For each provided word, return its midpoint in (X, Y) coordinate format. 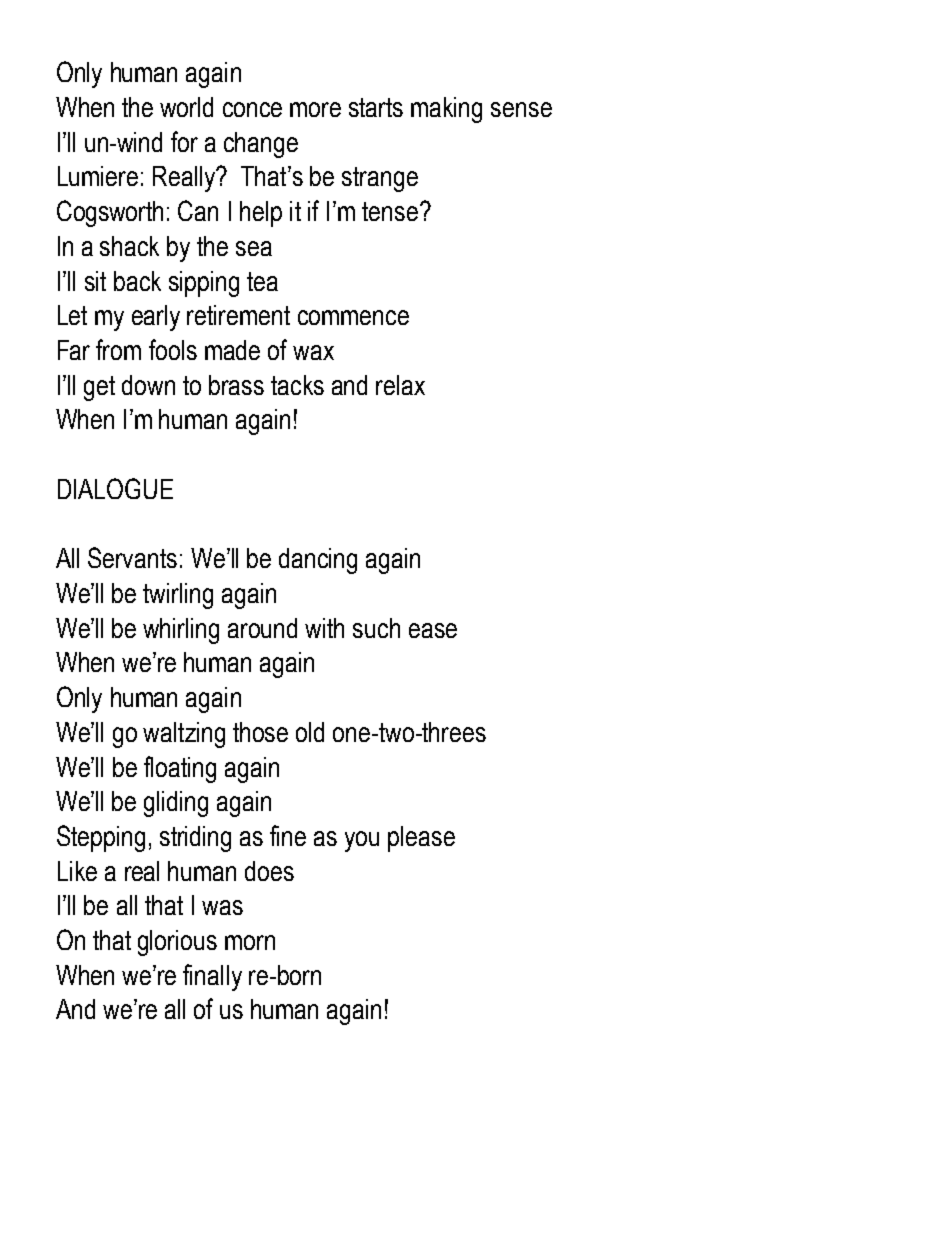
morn (250, 942)
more (315, 109)
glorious (177, 943)
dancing (318, 561)
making (446, 110)
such (376, 628)
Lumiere (98, 176)
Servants (132, 557)
